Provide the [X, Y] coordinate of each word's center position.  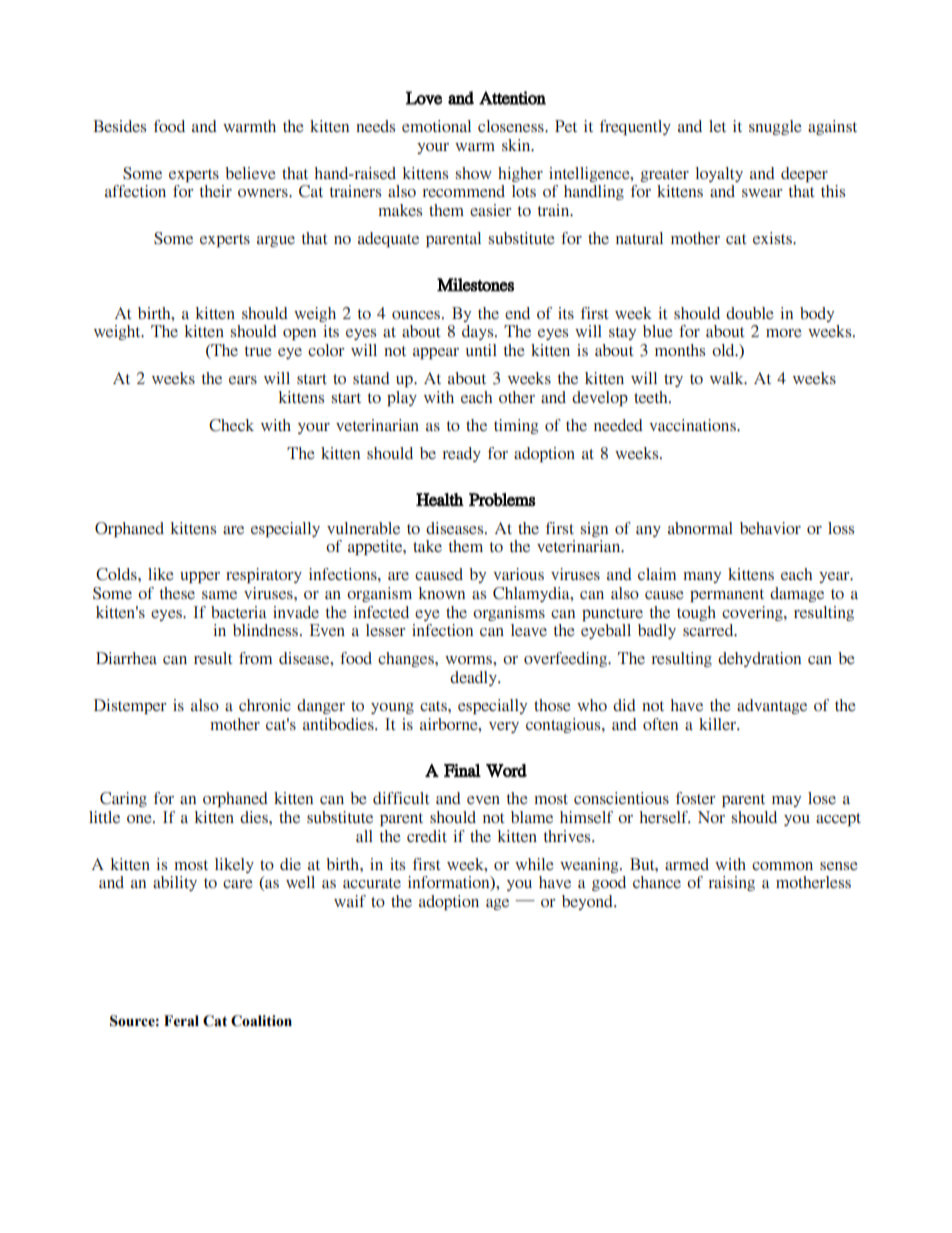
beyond [588, 902]
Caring [123, 799]
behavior [770, 528]
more [784, 333]
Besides [119, 126]
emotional [436, 126]
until [481, 350]
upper [200, 577]
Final [462, 770]
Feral [181, 1021]
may [786, 801]
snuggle [775, 127]
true [258, 351]
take [427, 546]
